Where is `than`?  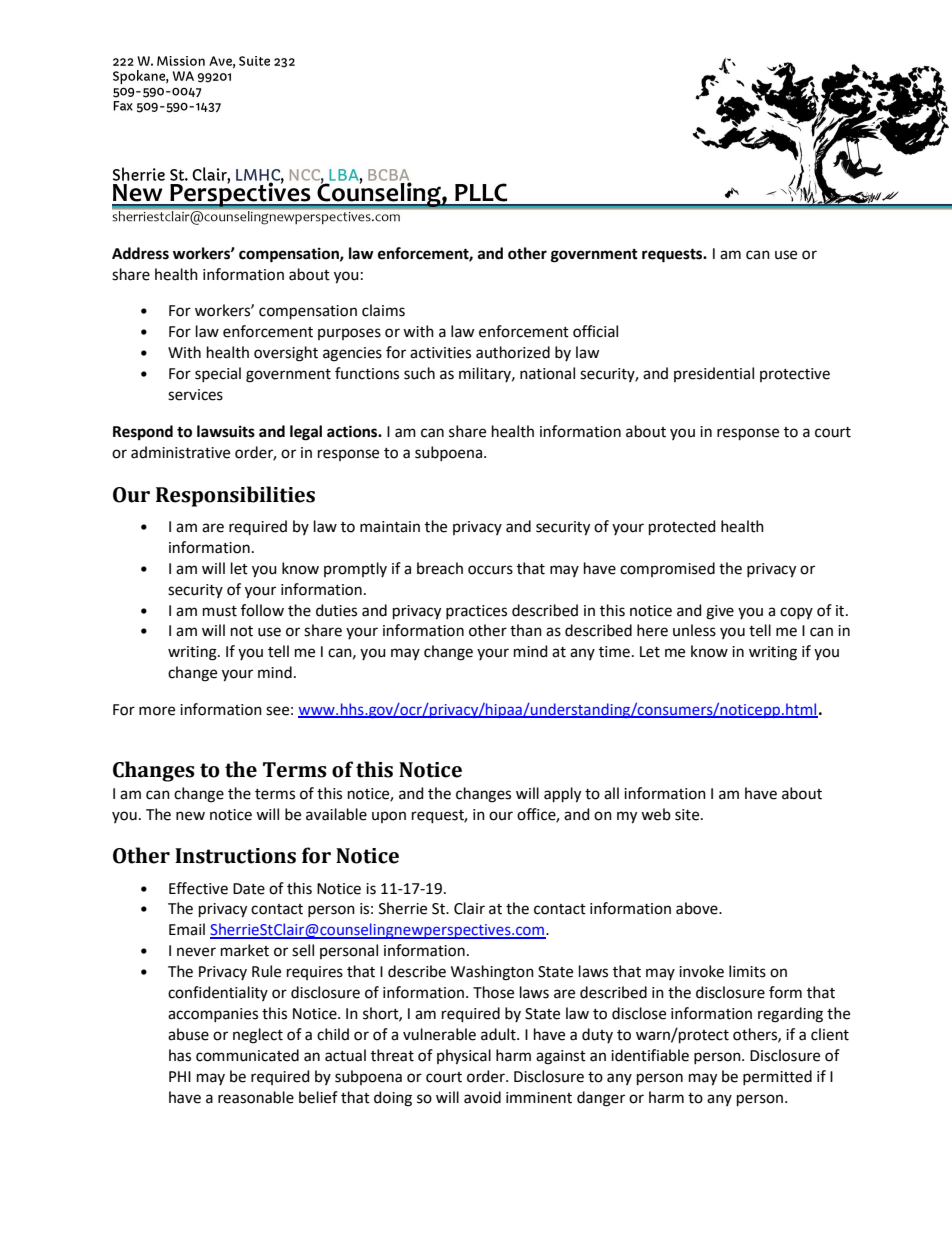
than is located at coordinates (526, 630).
